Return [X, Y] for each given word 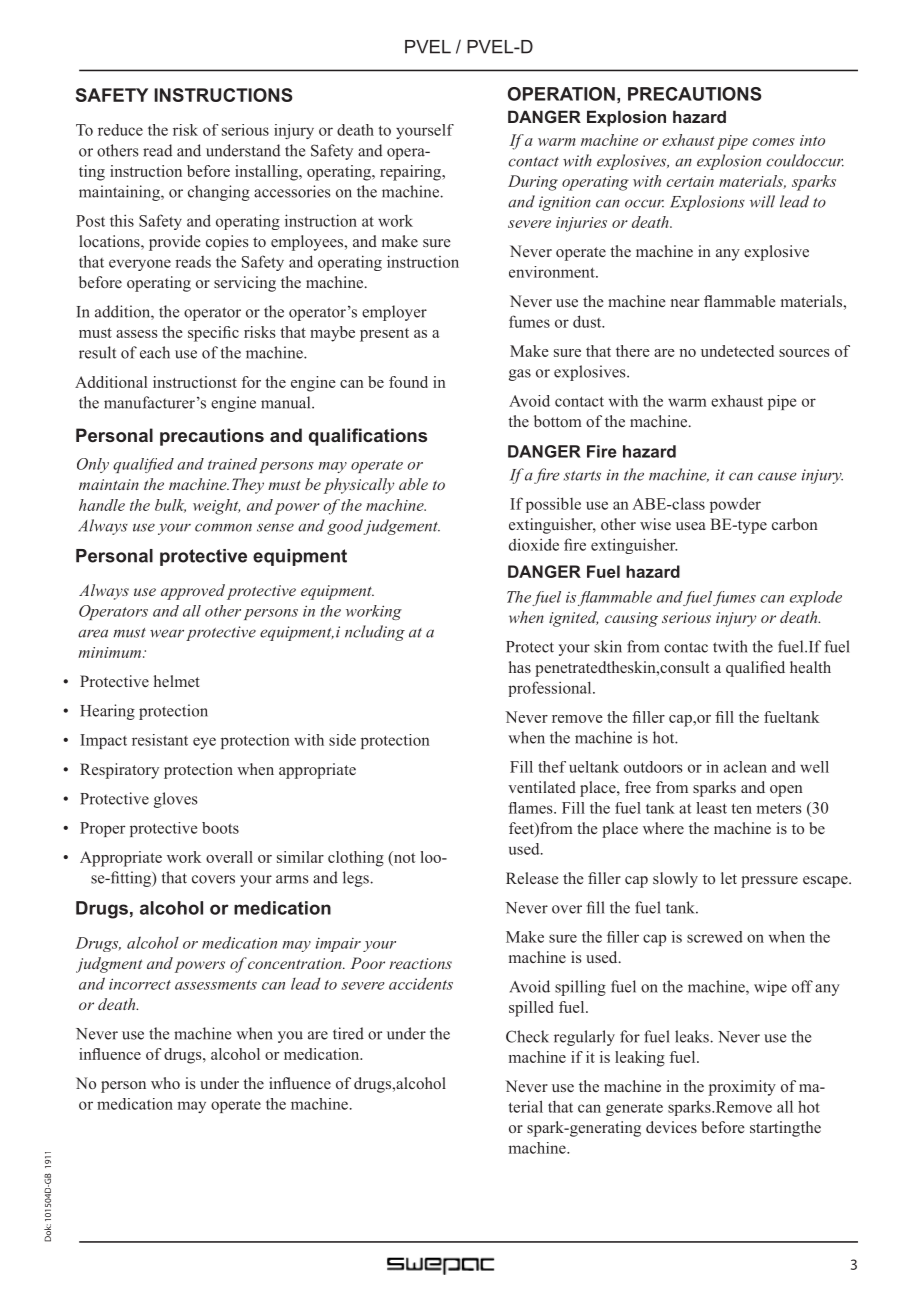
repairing [412, 173]
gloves [176, 800]
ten [741, 808]
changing [219, 193]
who [165, 1083]
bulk [170, 506]
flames [531, 808]
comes [773, 142]
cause [777, 476]
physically [359, 486]
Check [527, 1036]
